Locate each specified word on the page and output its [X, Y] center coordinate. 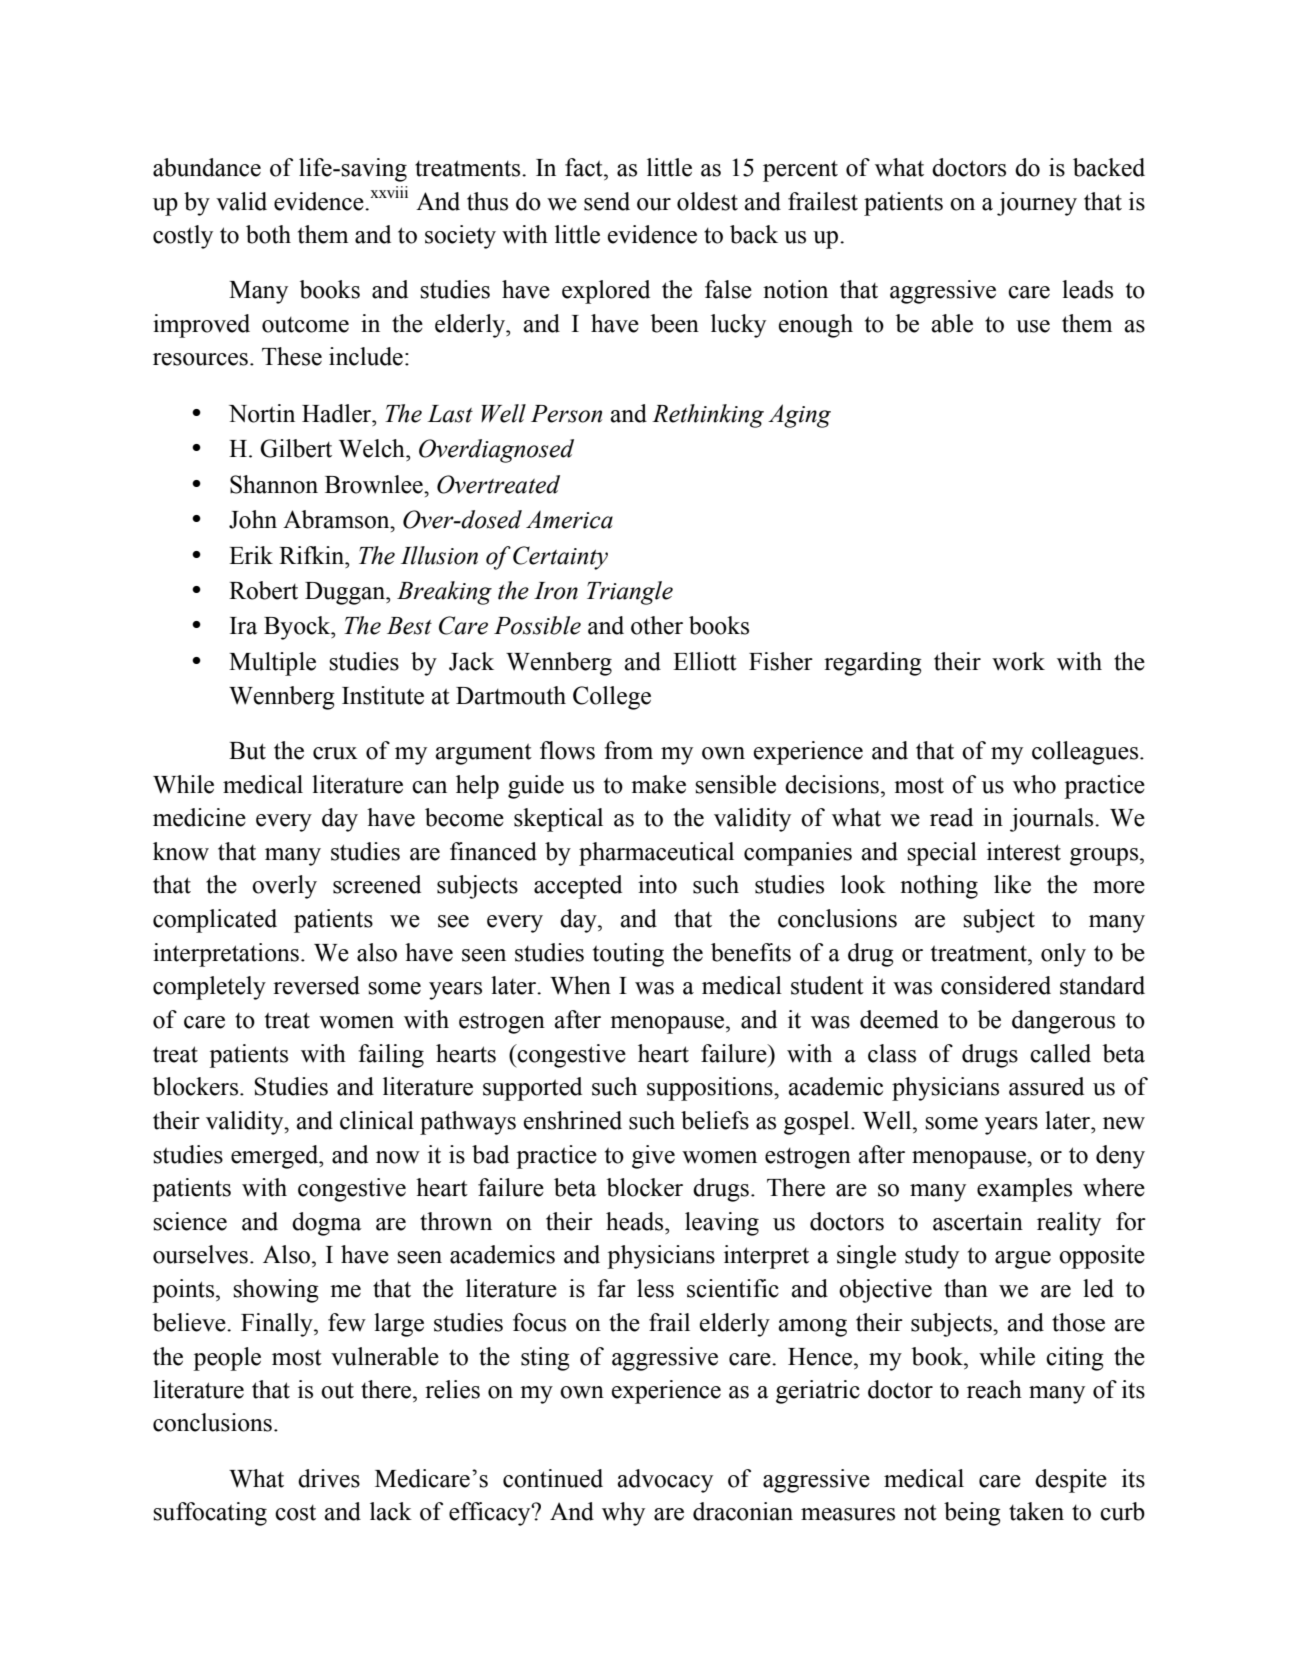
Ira [244, 626]
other [657, 625]
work [1018, 661]
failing [391, 1056]
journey [1037, 204]
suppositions [711, 1089]
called [1060, 1053]
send [607, 201]
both [268, 234]
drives [329, 1478]
